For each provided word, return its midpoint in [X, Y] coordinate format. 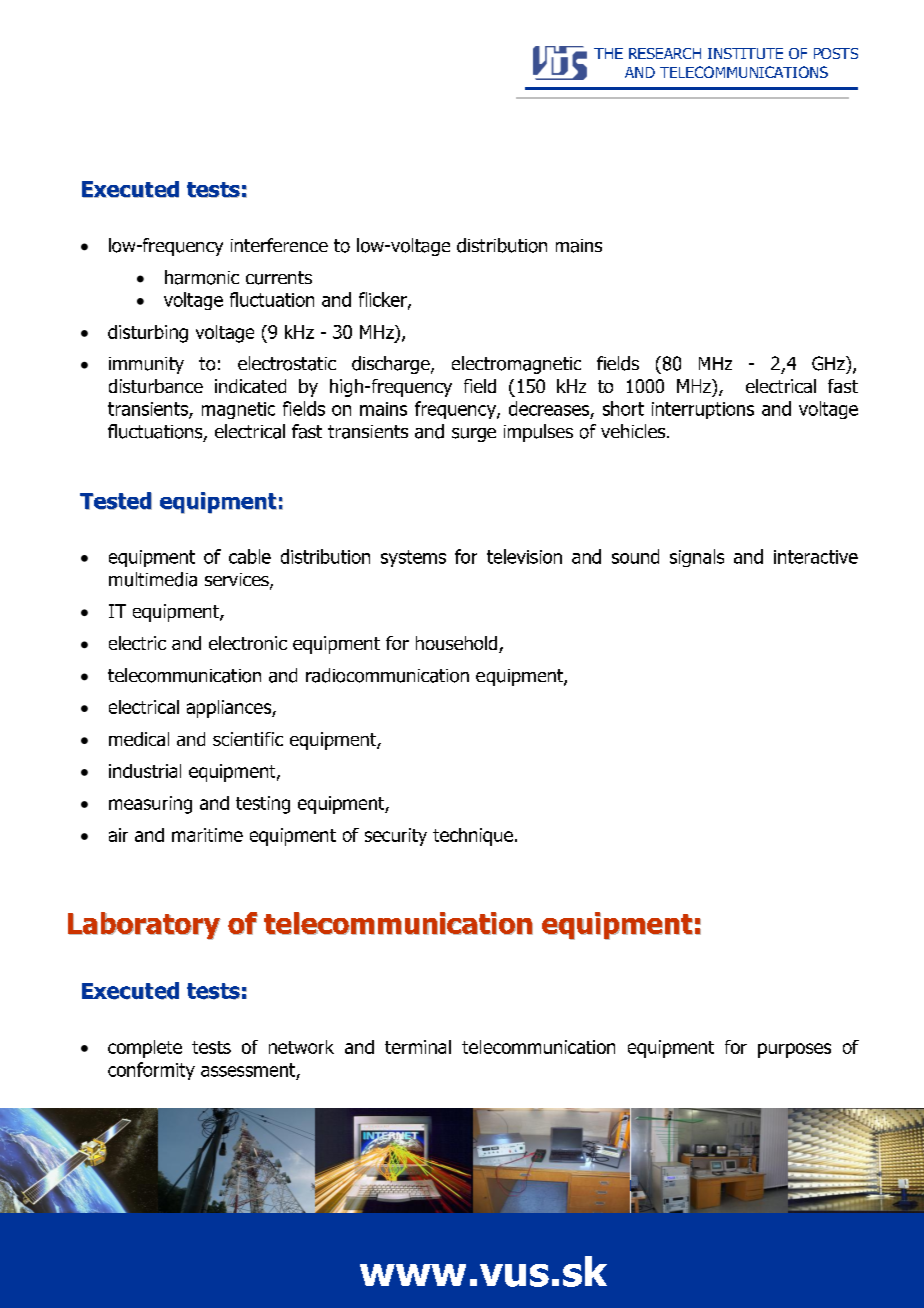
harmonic [202, 277]
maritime [207, 835]
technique [473, 837]
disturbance [156, 386]
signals [697, 558]
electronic [248, 643]
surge [474, 435]
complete [145, 1049]
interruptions [703, 410]
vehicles [634, 431]
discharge [392, 365]
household [458, 644]
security [396, 837]
